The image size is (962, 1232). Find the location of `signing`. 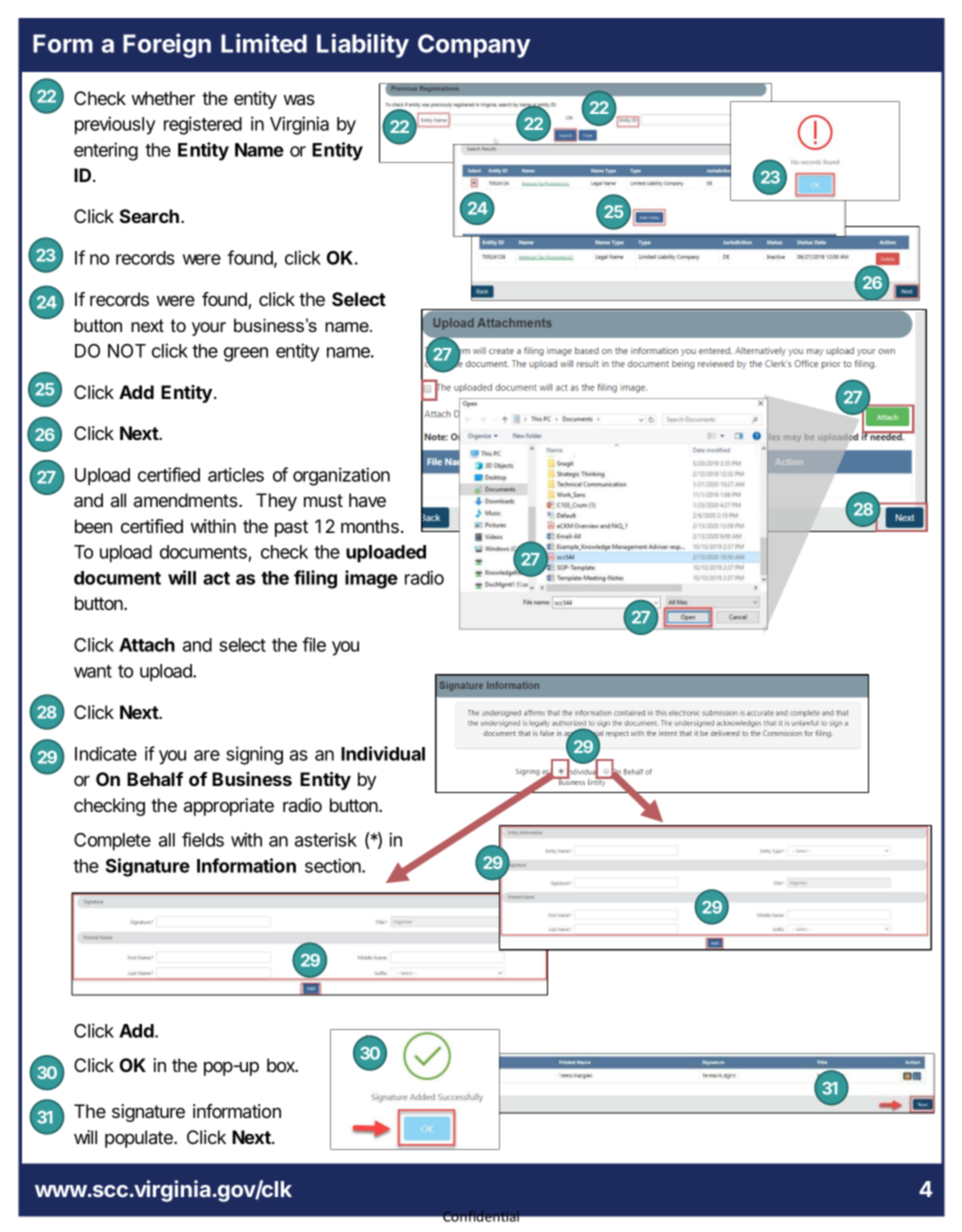

signing is located at coordinates (254, 755).
